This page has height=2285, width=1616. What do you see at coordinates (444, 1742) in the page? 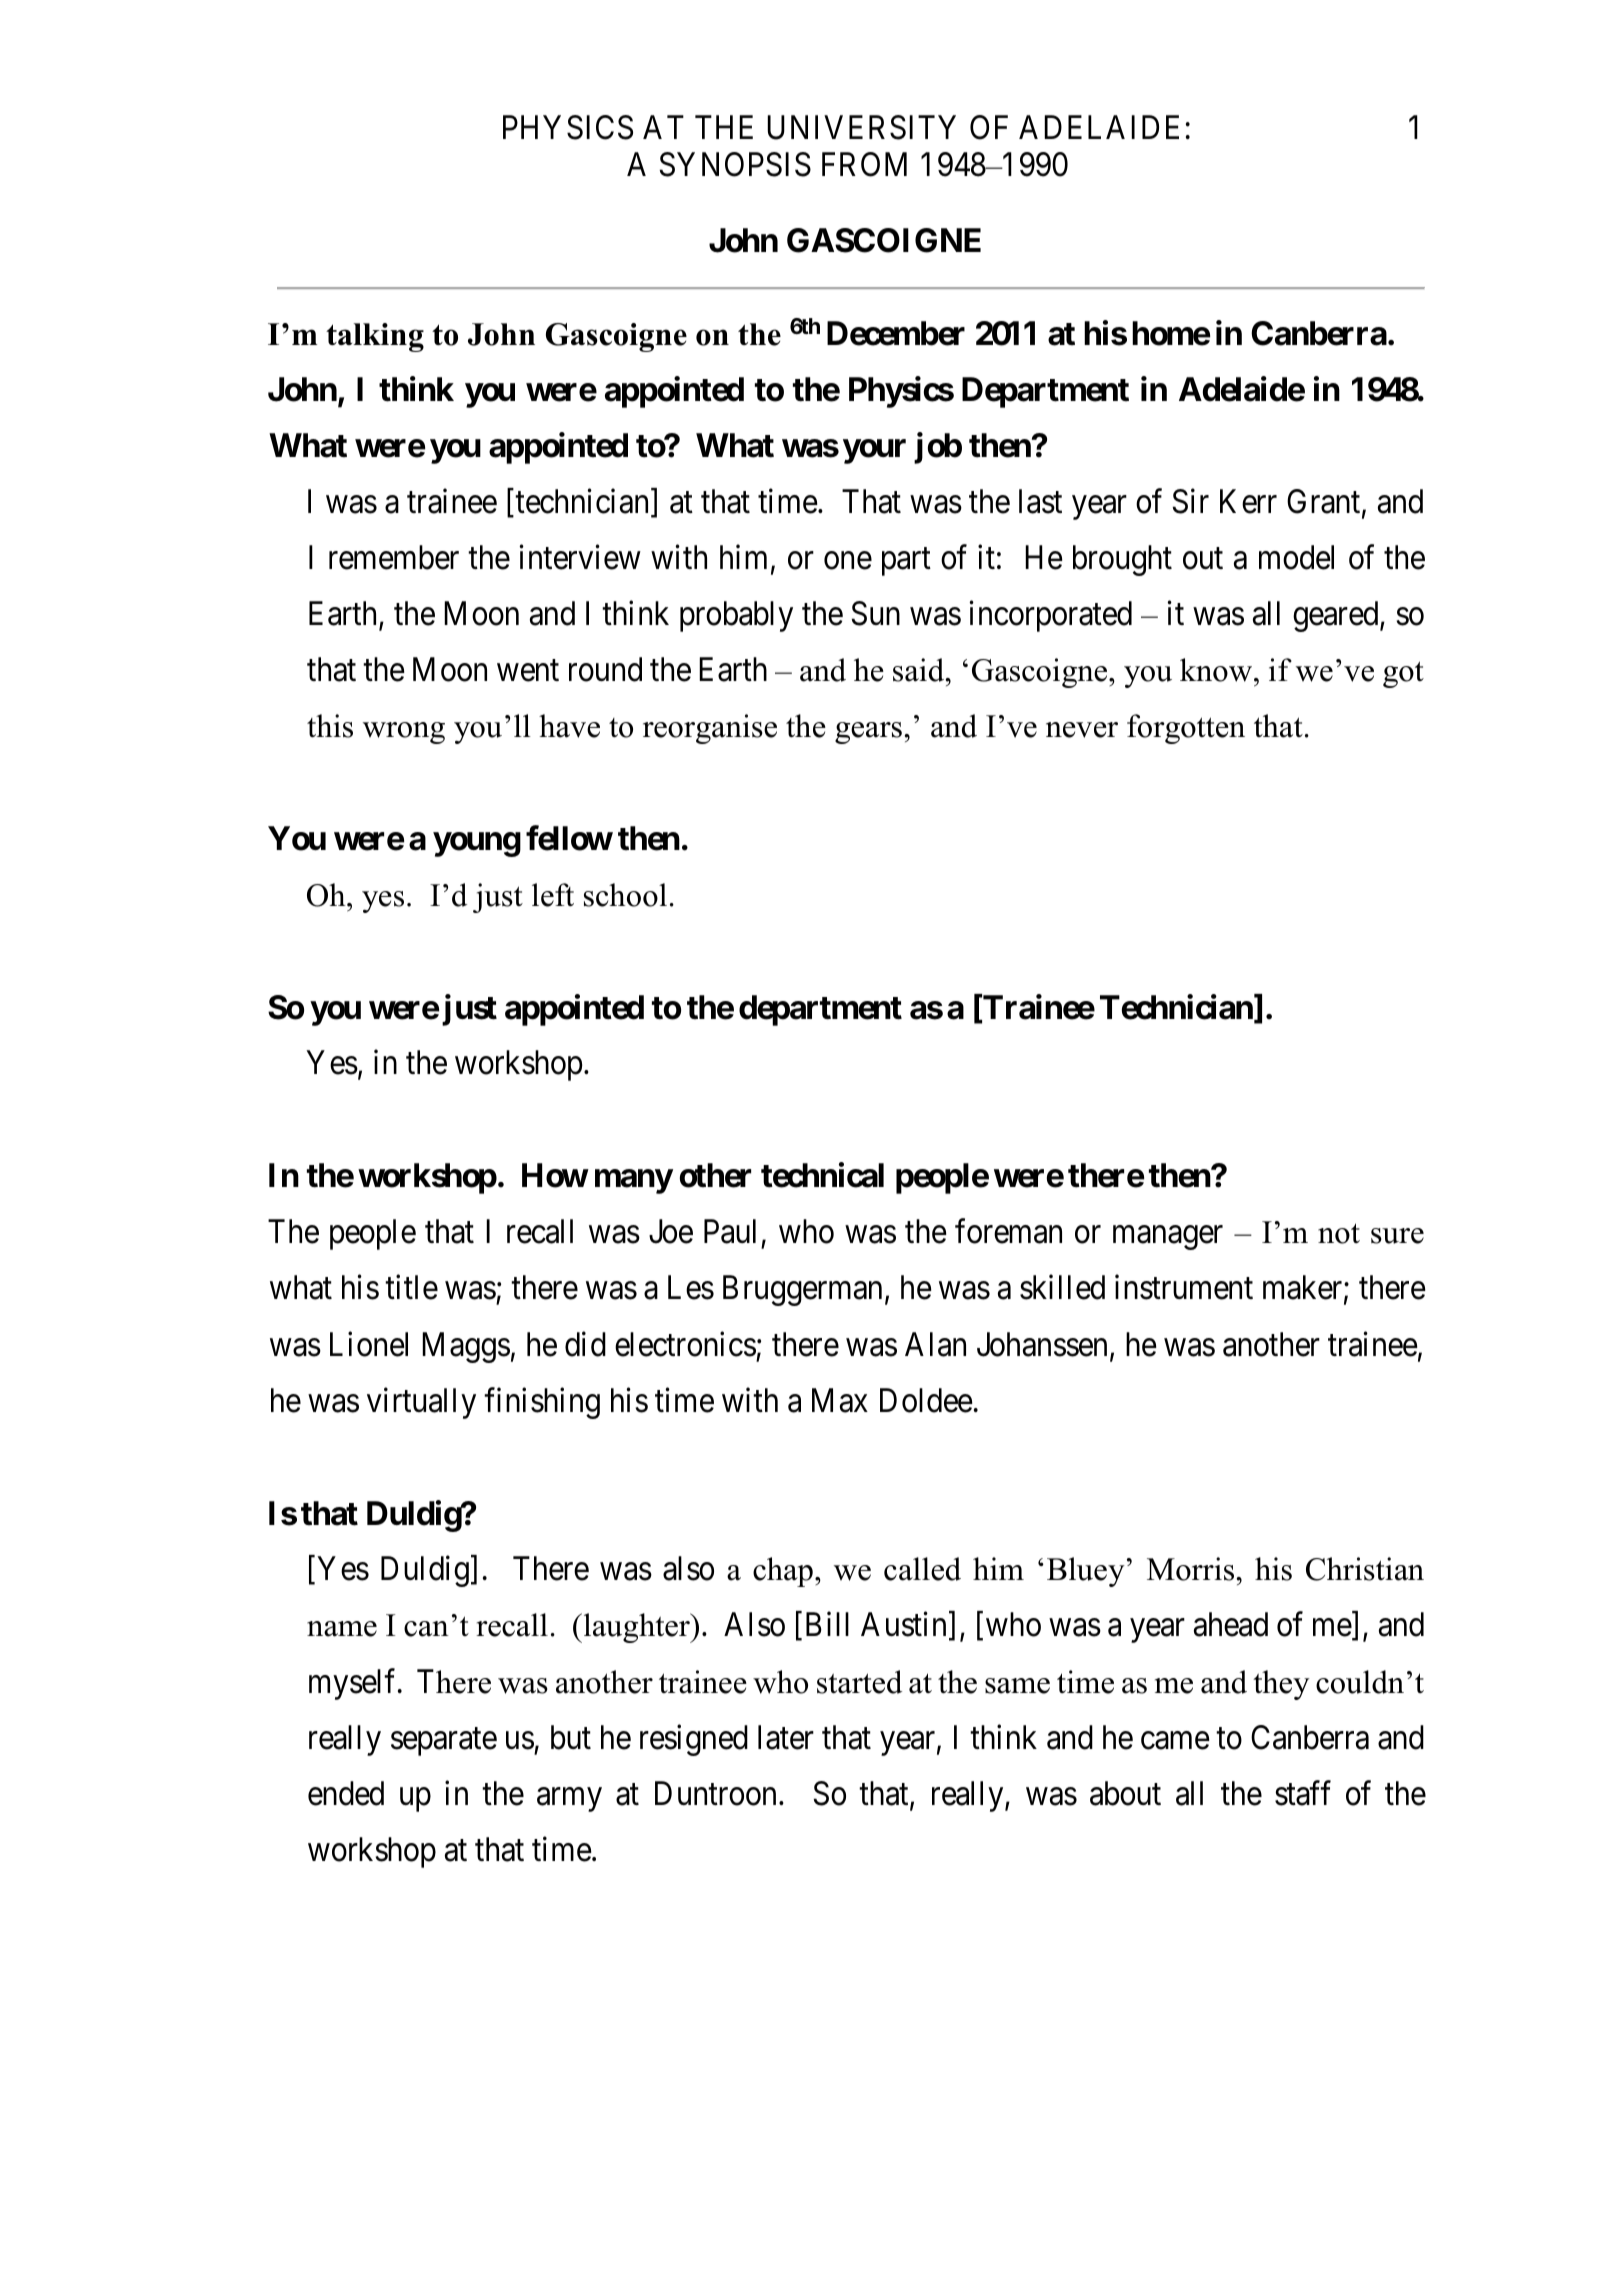
I see `separate` at bounding box center [444, 1742].
